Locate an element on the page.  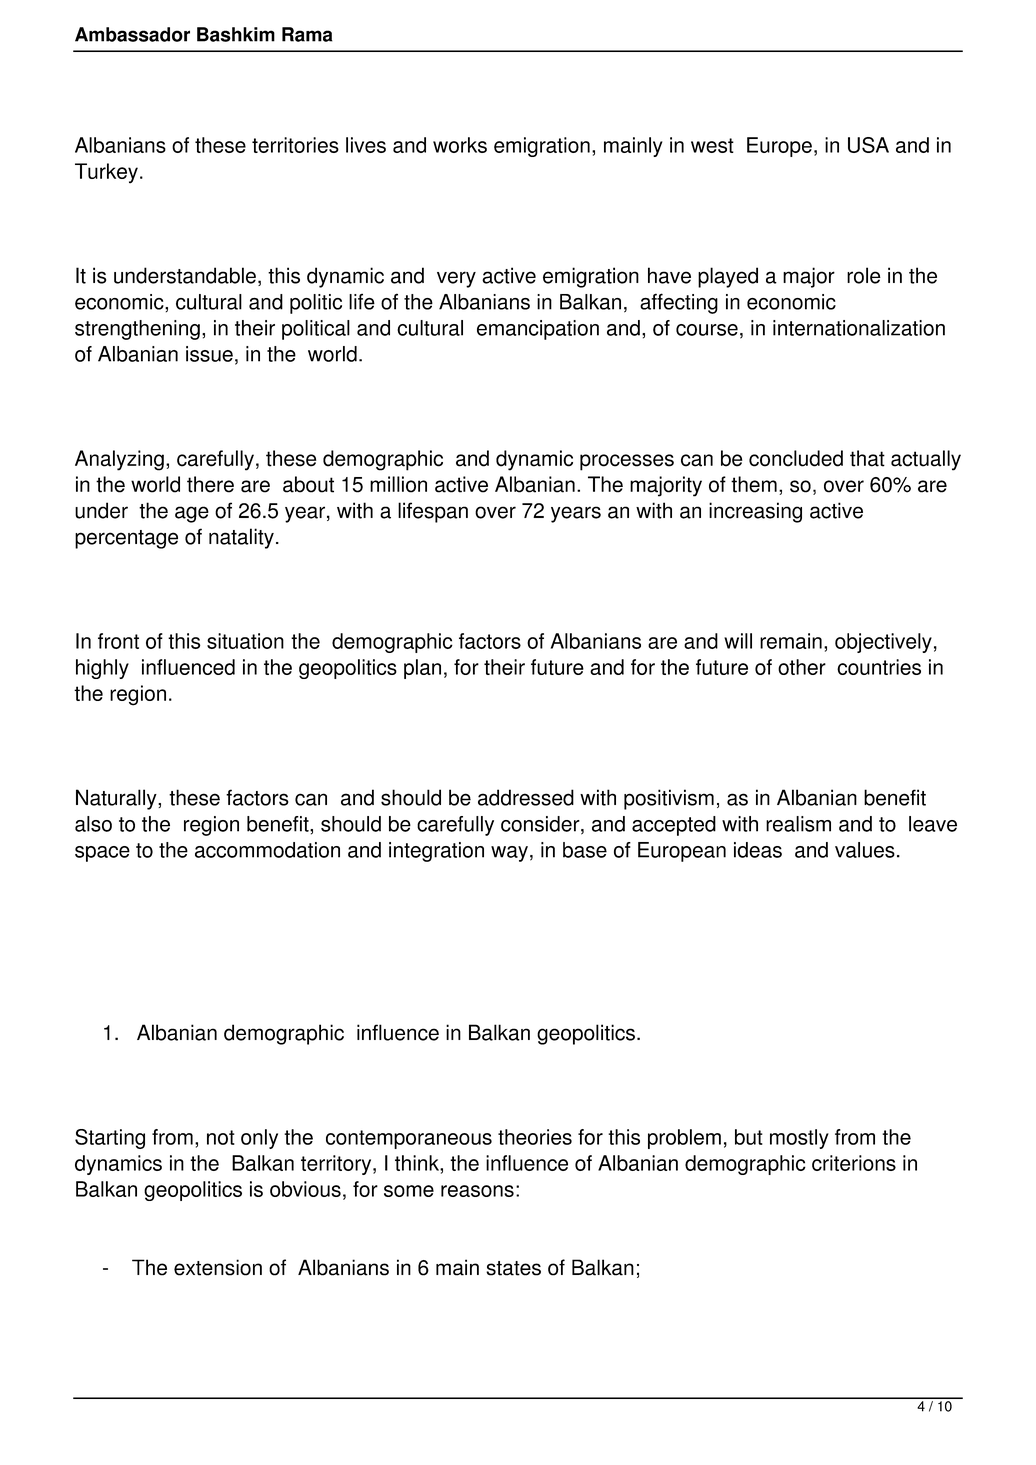
states is located at coordinates (513, 1268).
